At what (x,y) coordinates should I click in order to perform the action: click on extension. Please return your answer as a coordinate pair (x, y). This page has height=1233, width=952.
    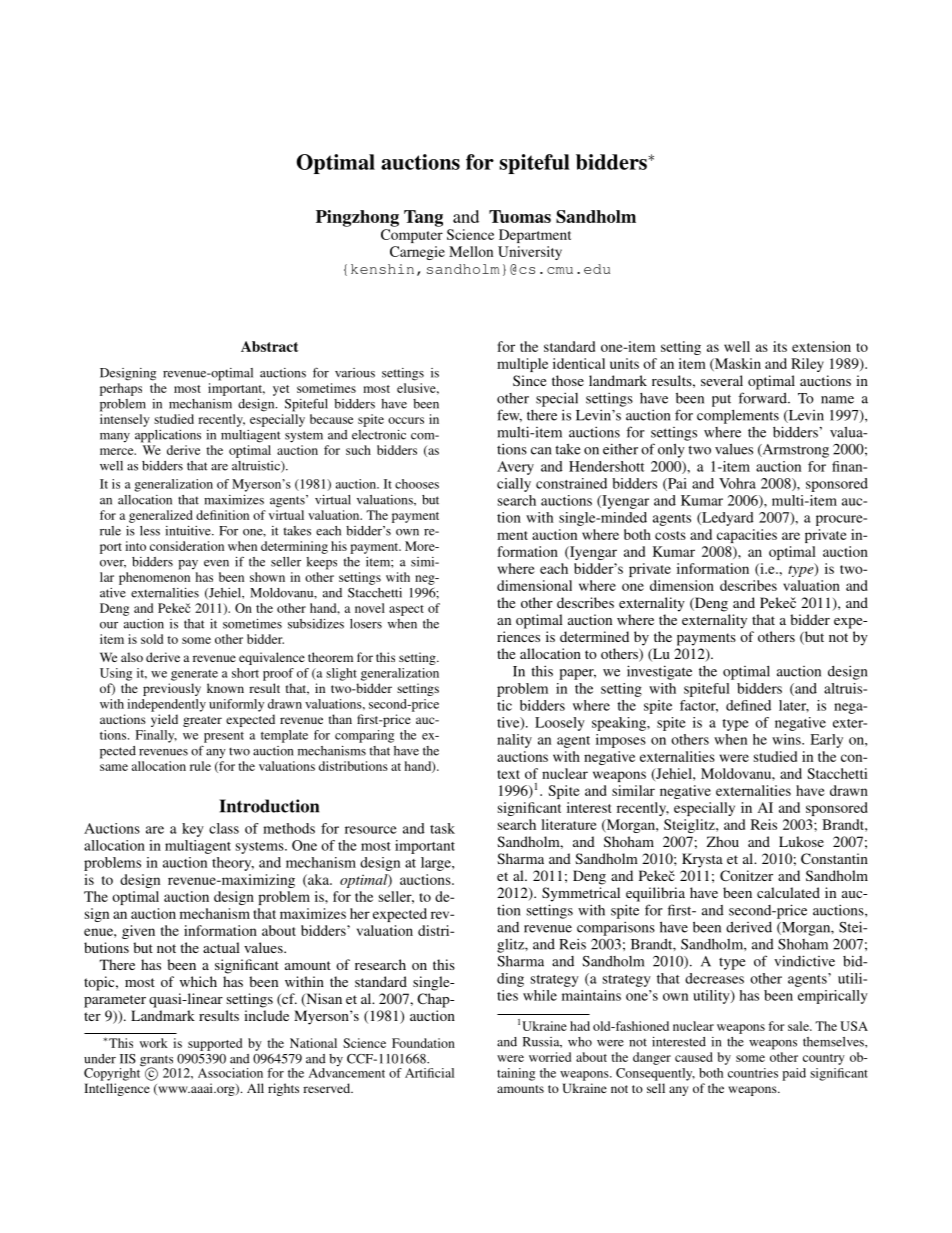
    Looking at the image, I should click on (821, 346).
